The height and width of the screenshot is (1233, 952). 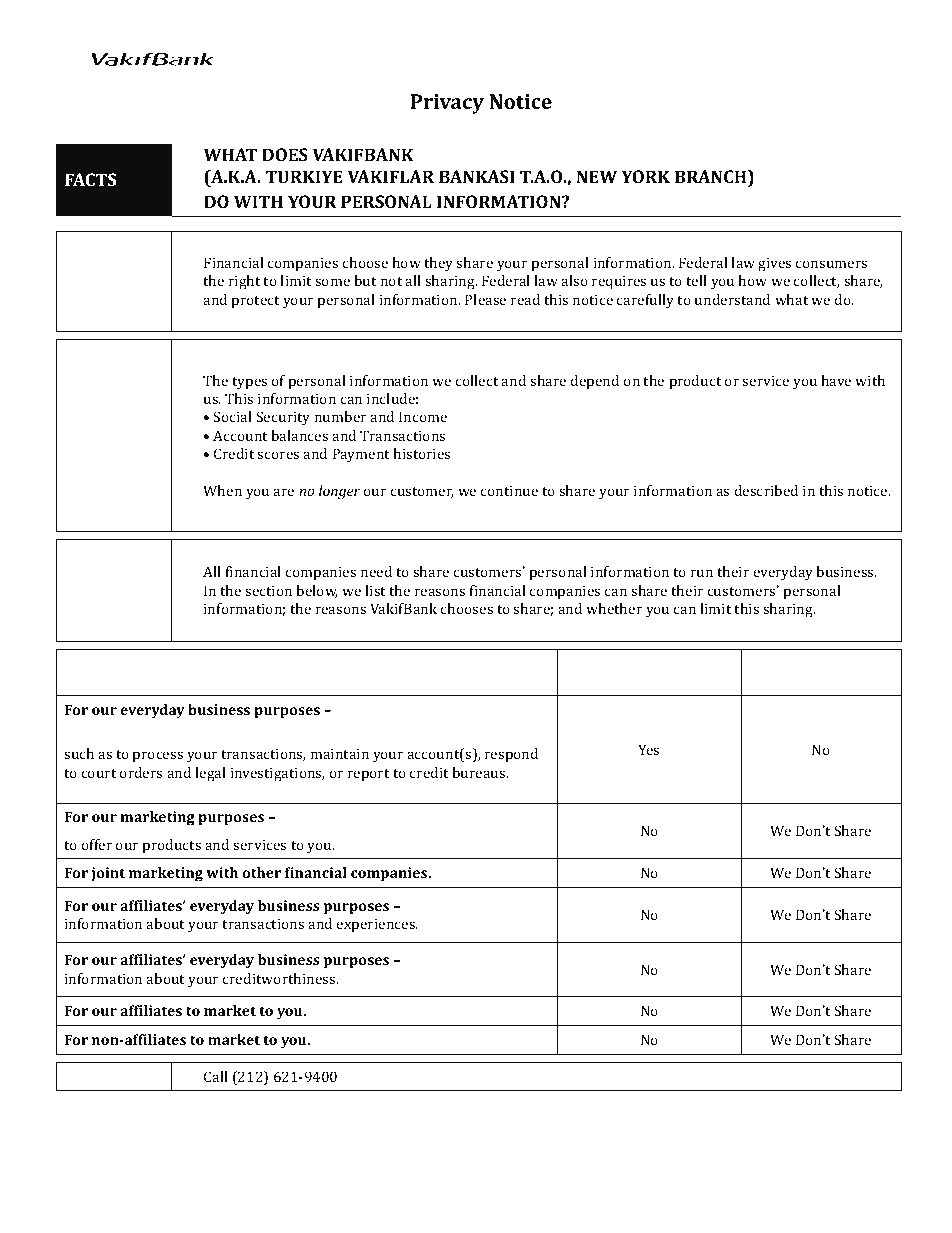 What do you see at coordinates (509, 491) in the screenshot?
I see `continue` at bounding box center [509, 491].
